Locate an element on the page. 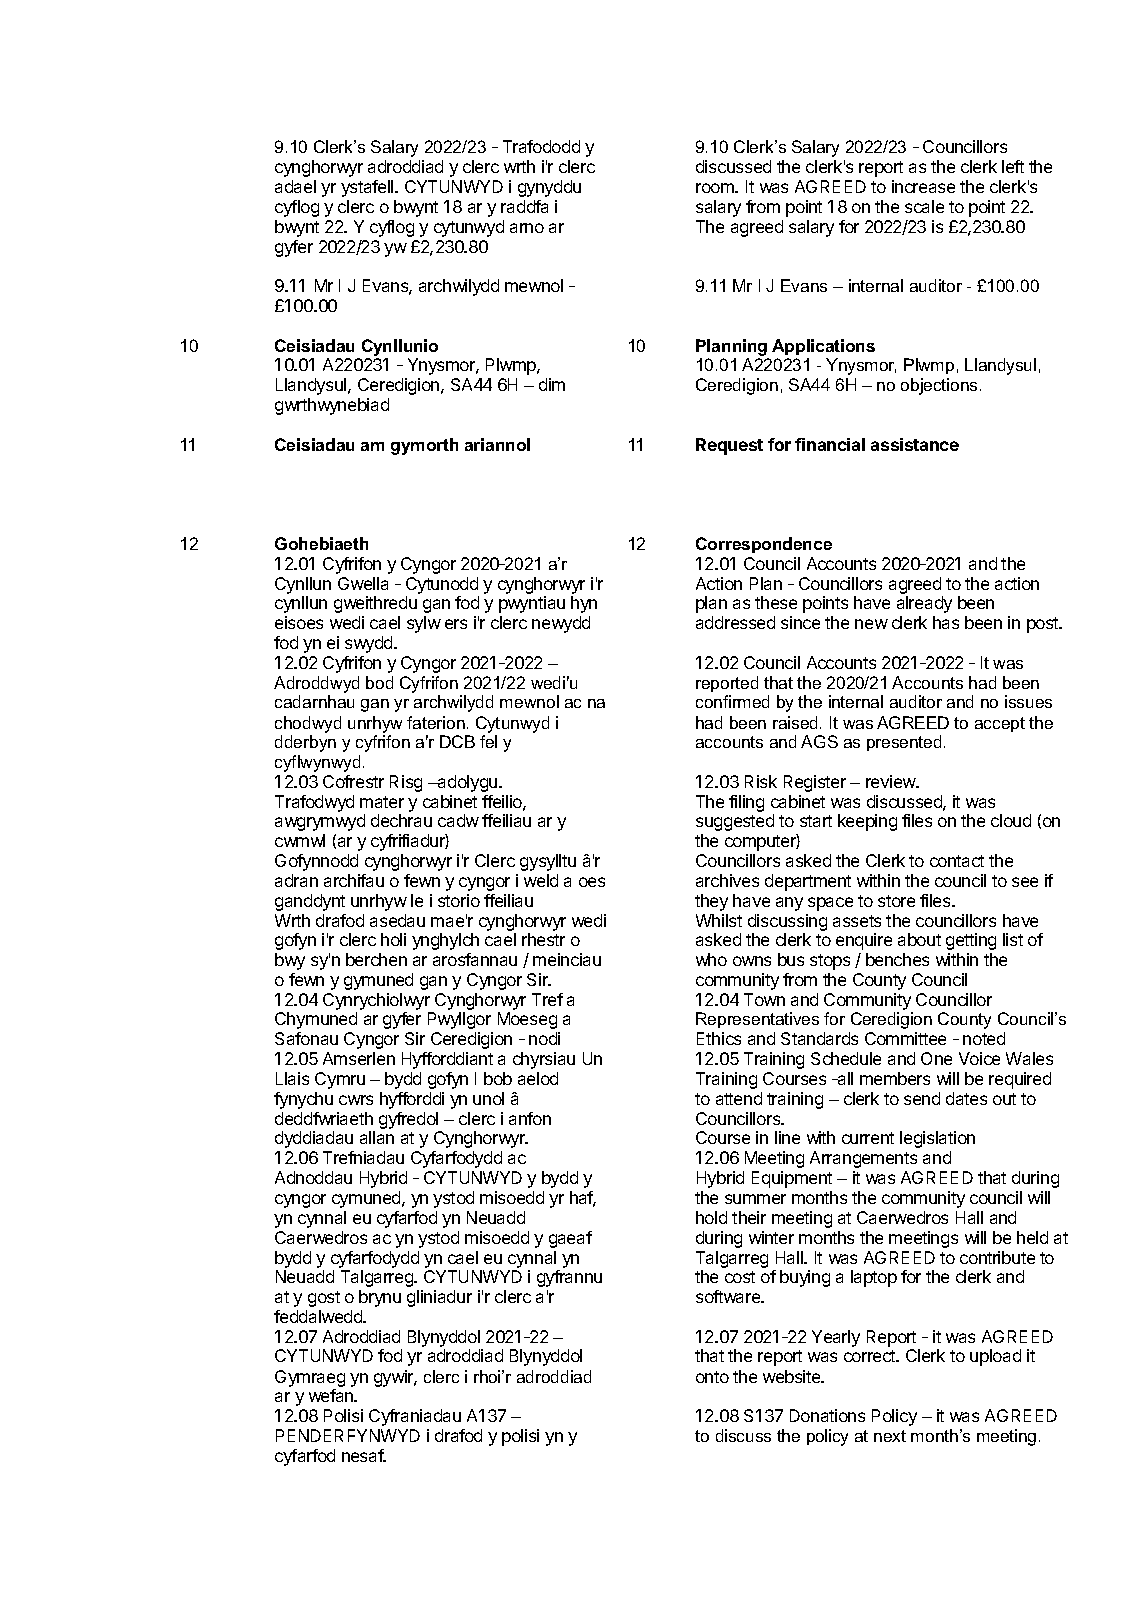 This page has width=1140, height=1612. suggested is located at coordinates (735, 822).
